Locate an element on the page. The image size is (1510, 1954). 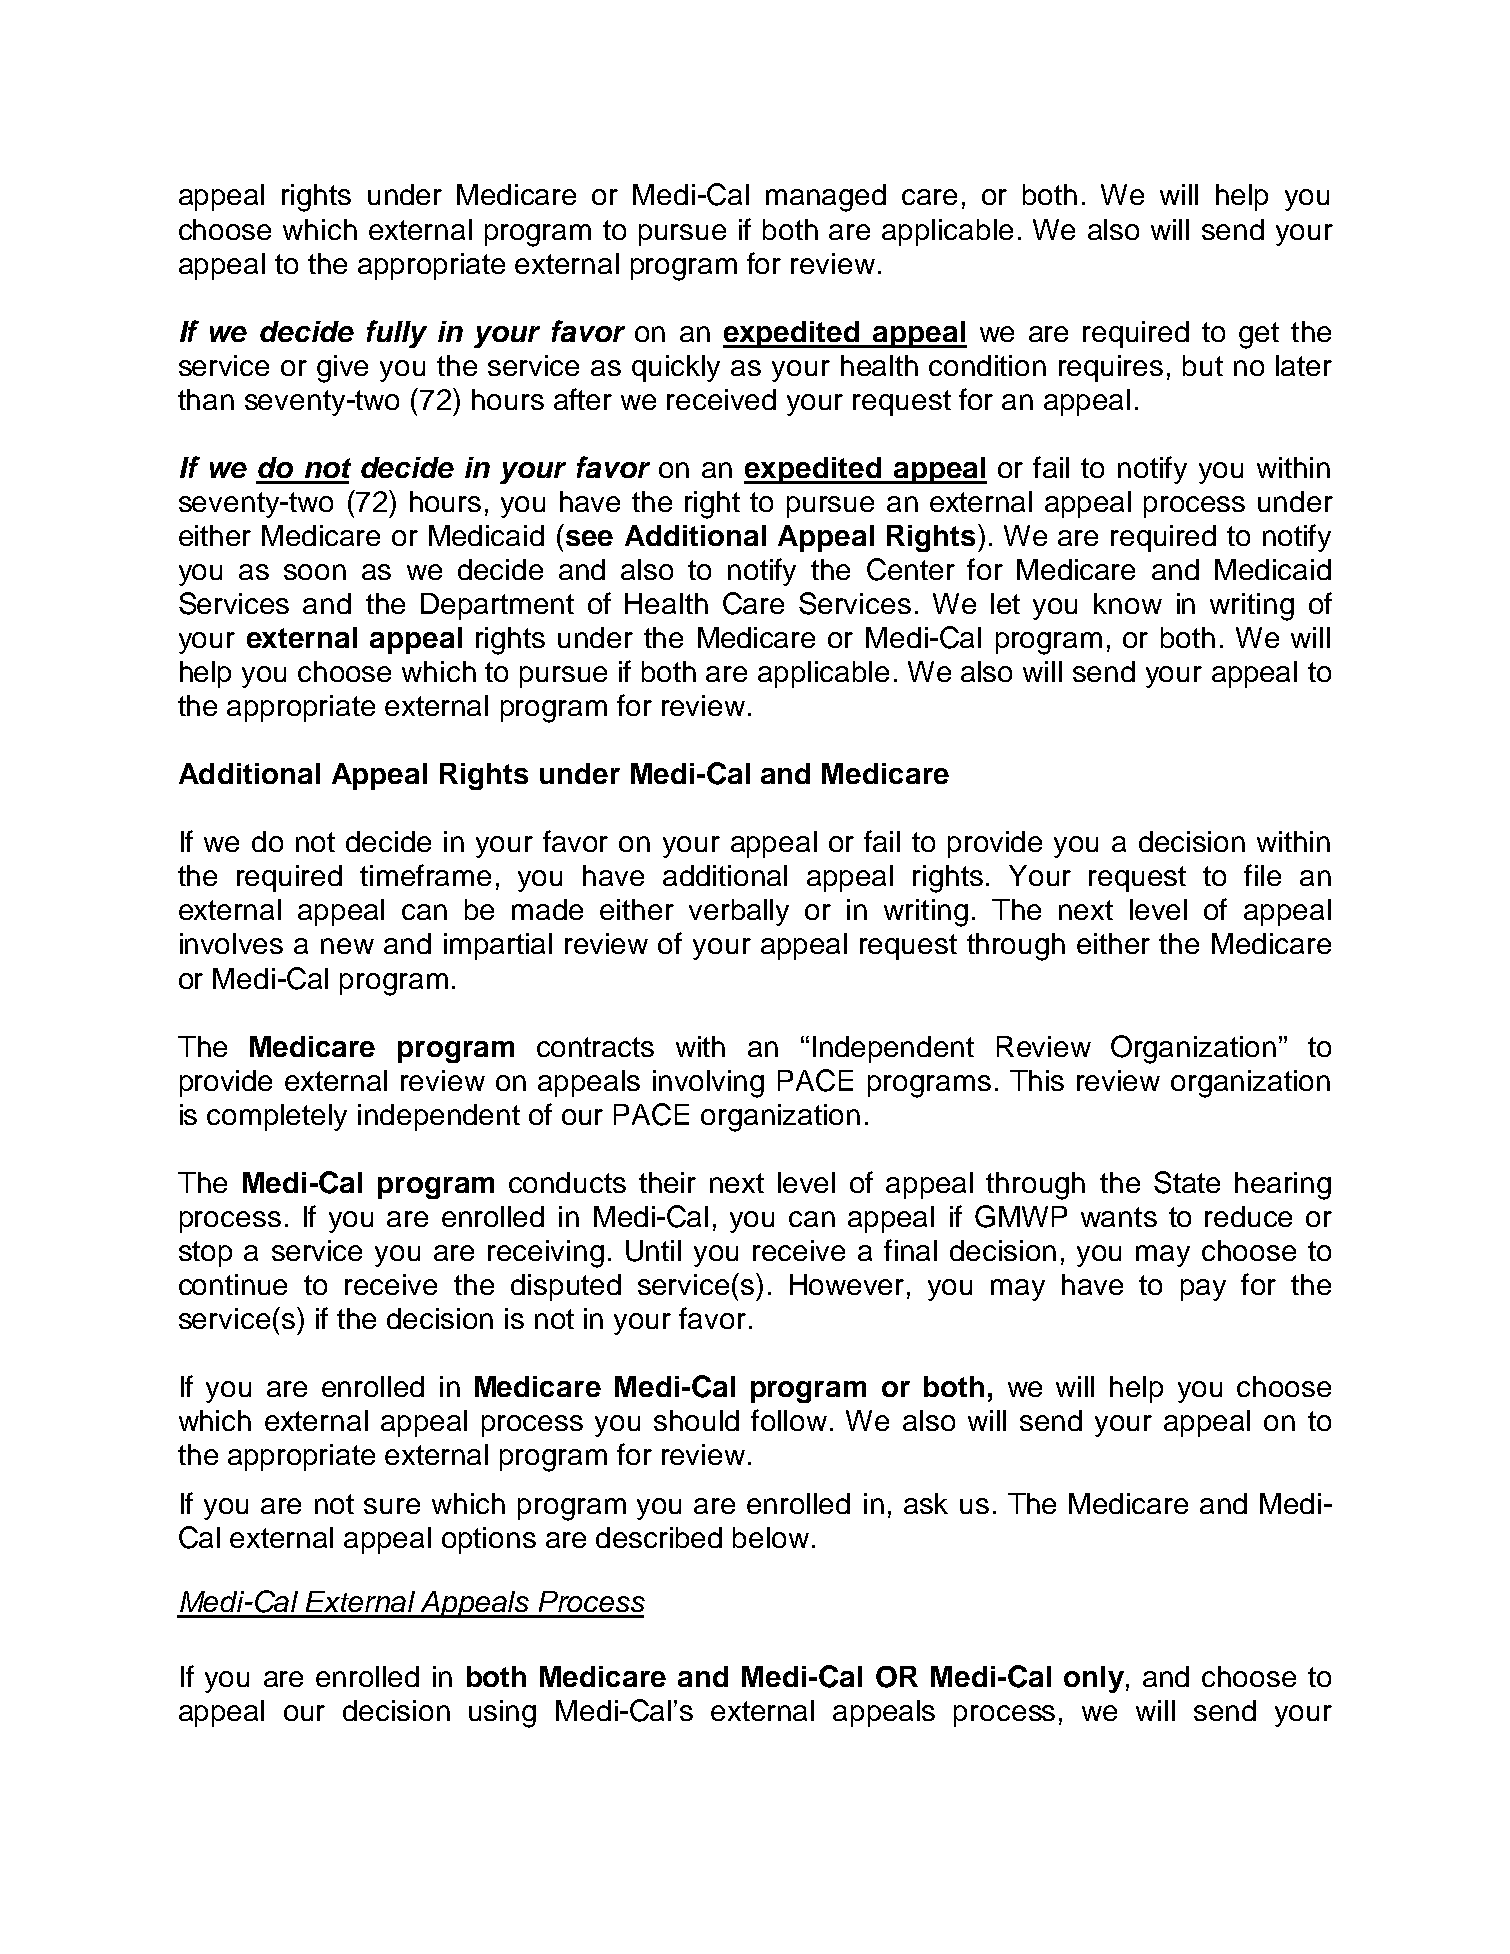
using is located at coordinates (502, 1714).
